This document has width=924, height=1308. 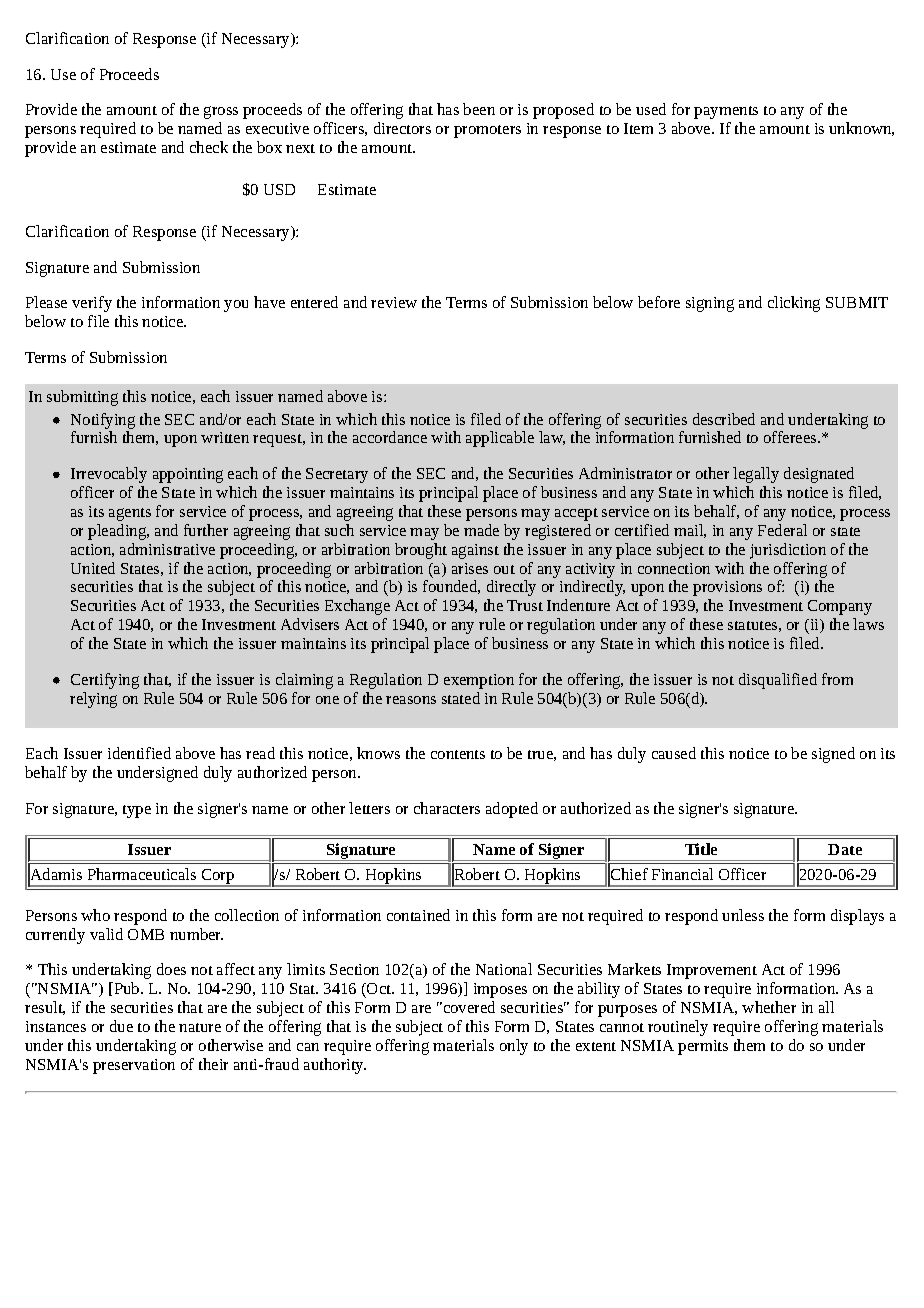 I want to click on disqualified, so click(x=778, y=681).
